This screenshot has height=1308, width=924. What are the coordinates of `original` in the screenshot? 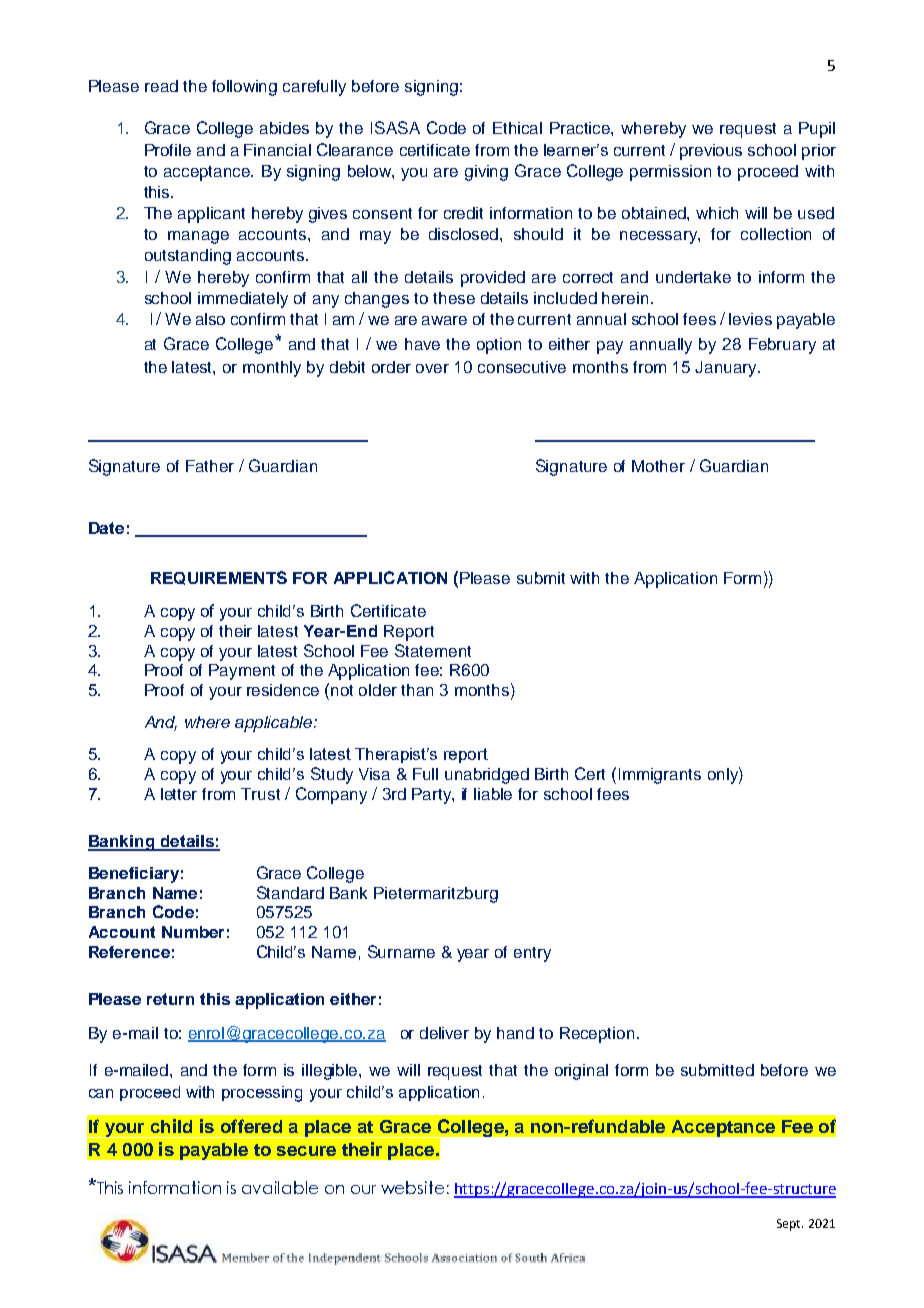 It's located at (581, 1072).
